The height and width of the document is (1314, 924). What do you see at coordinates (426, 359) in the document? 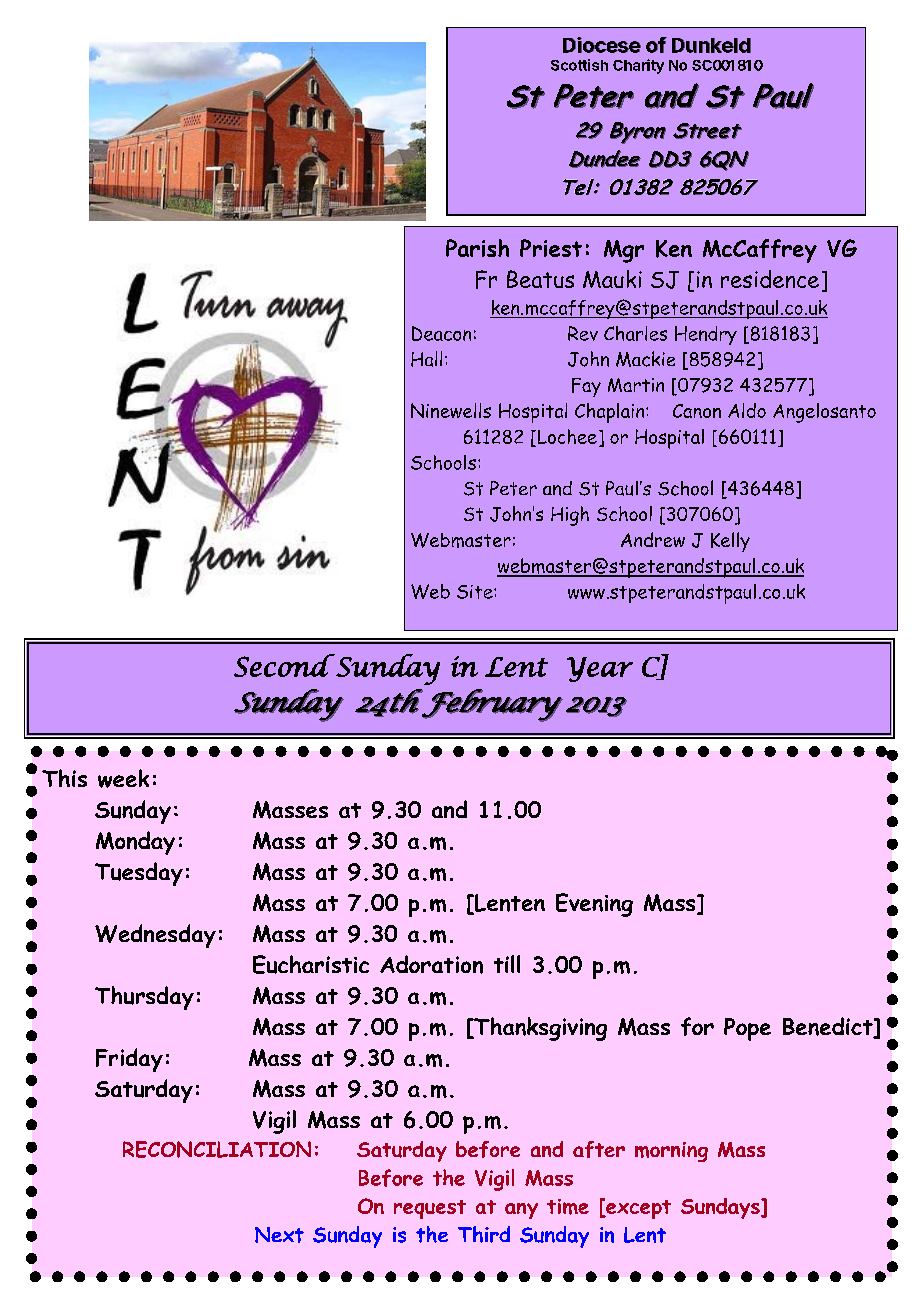
I see `Hall` at bounding box center [426, 359].
